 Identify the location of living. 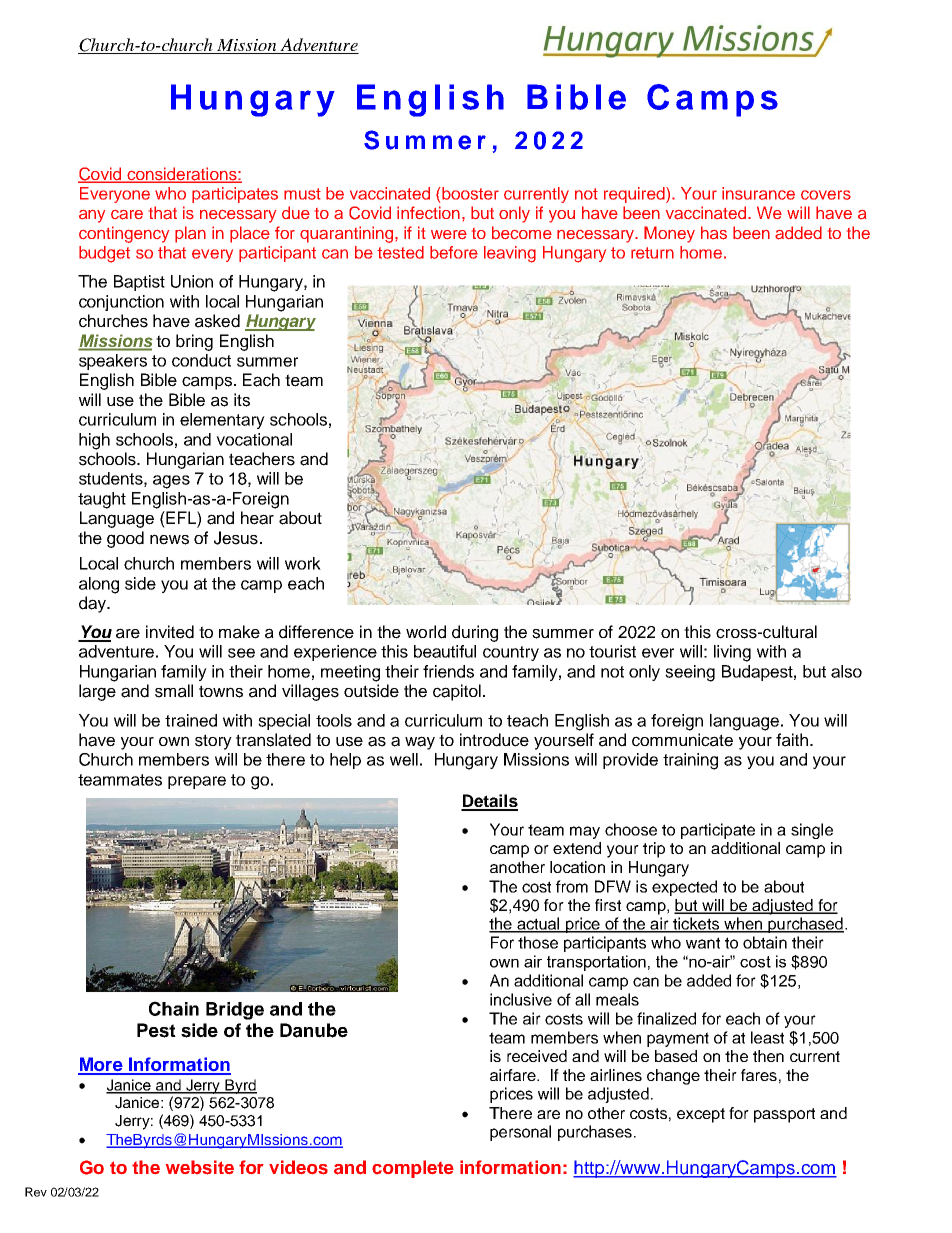
(732, 653).
